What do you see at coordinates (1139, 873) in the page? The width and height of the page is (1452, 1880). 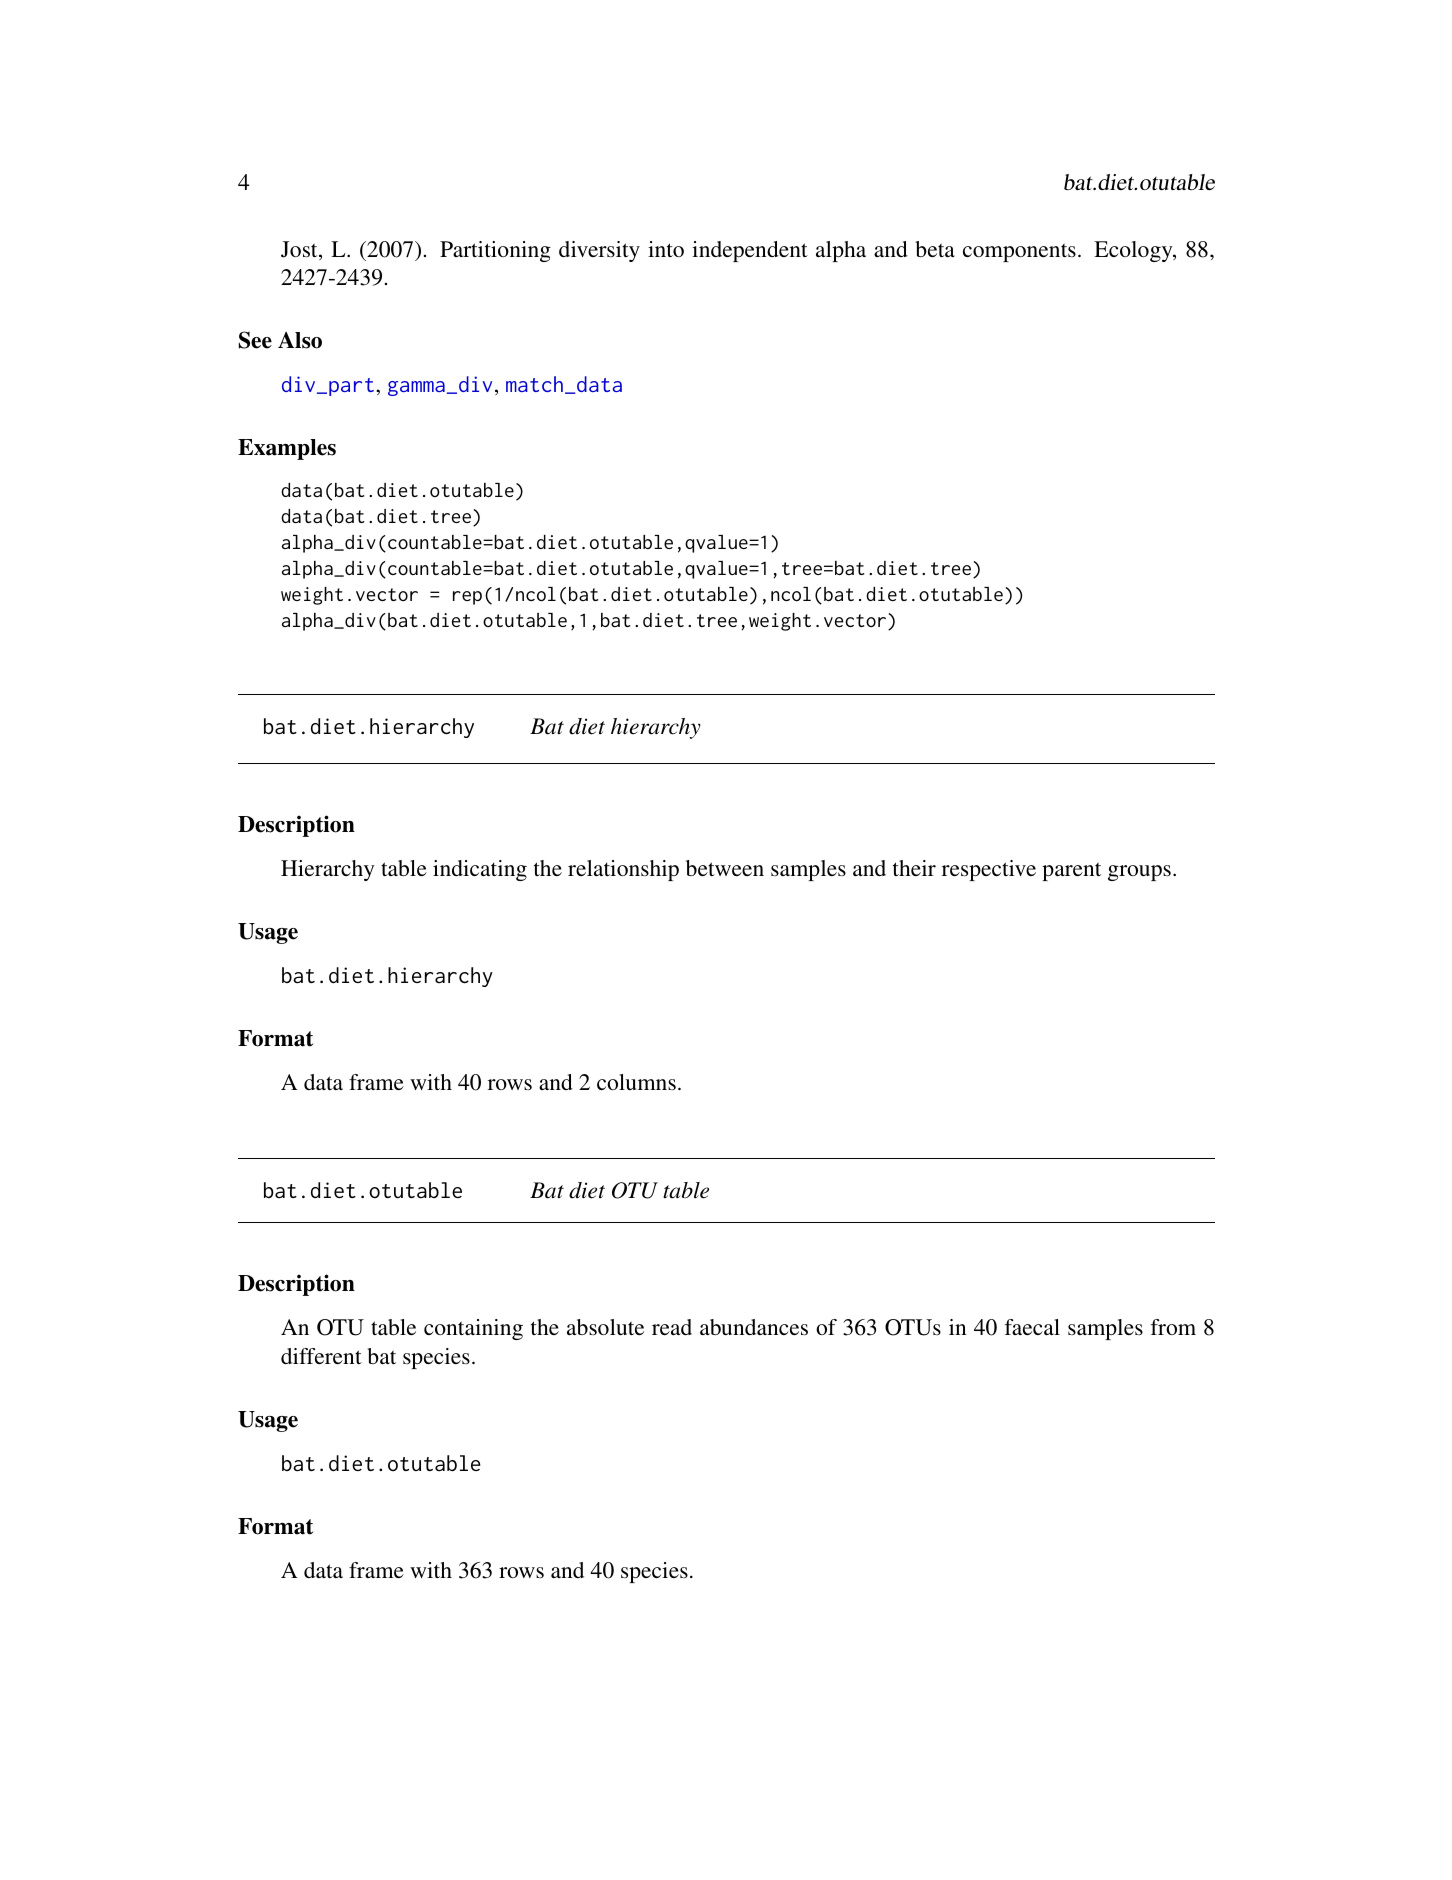 I see `groups` at bounding box center [1139, 873].
